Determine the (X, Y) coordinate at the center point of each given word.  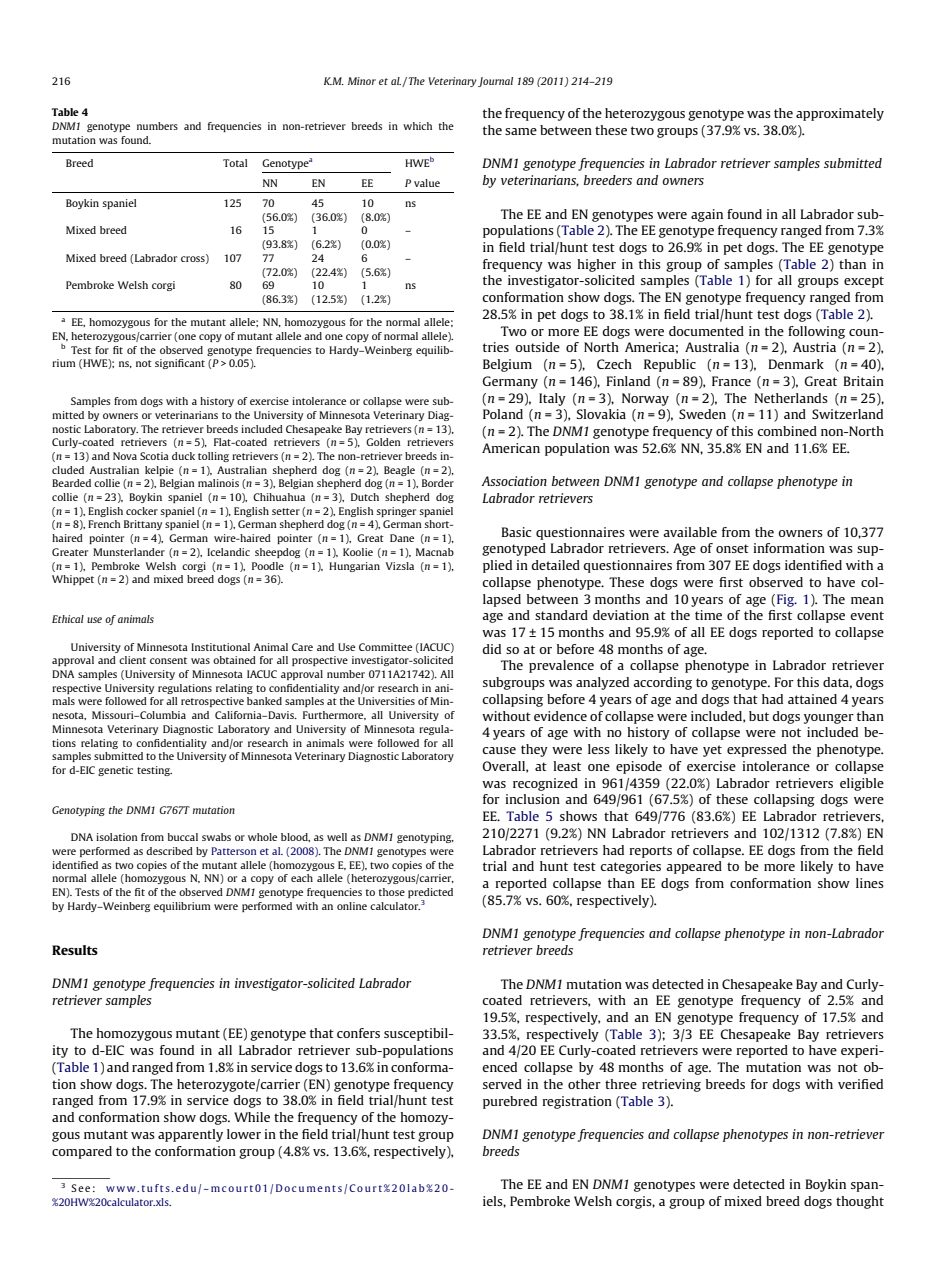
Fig (786, 600)
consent (168, 660)
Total (235, 163)
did (491, 649)
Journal (495, 82)
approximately (840, 114)
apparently (190, 1135)
